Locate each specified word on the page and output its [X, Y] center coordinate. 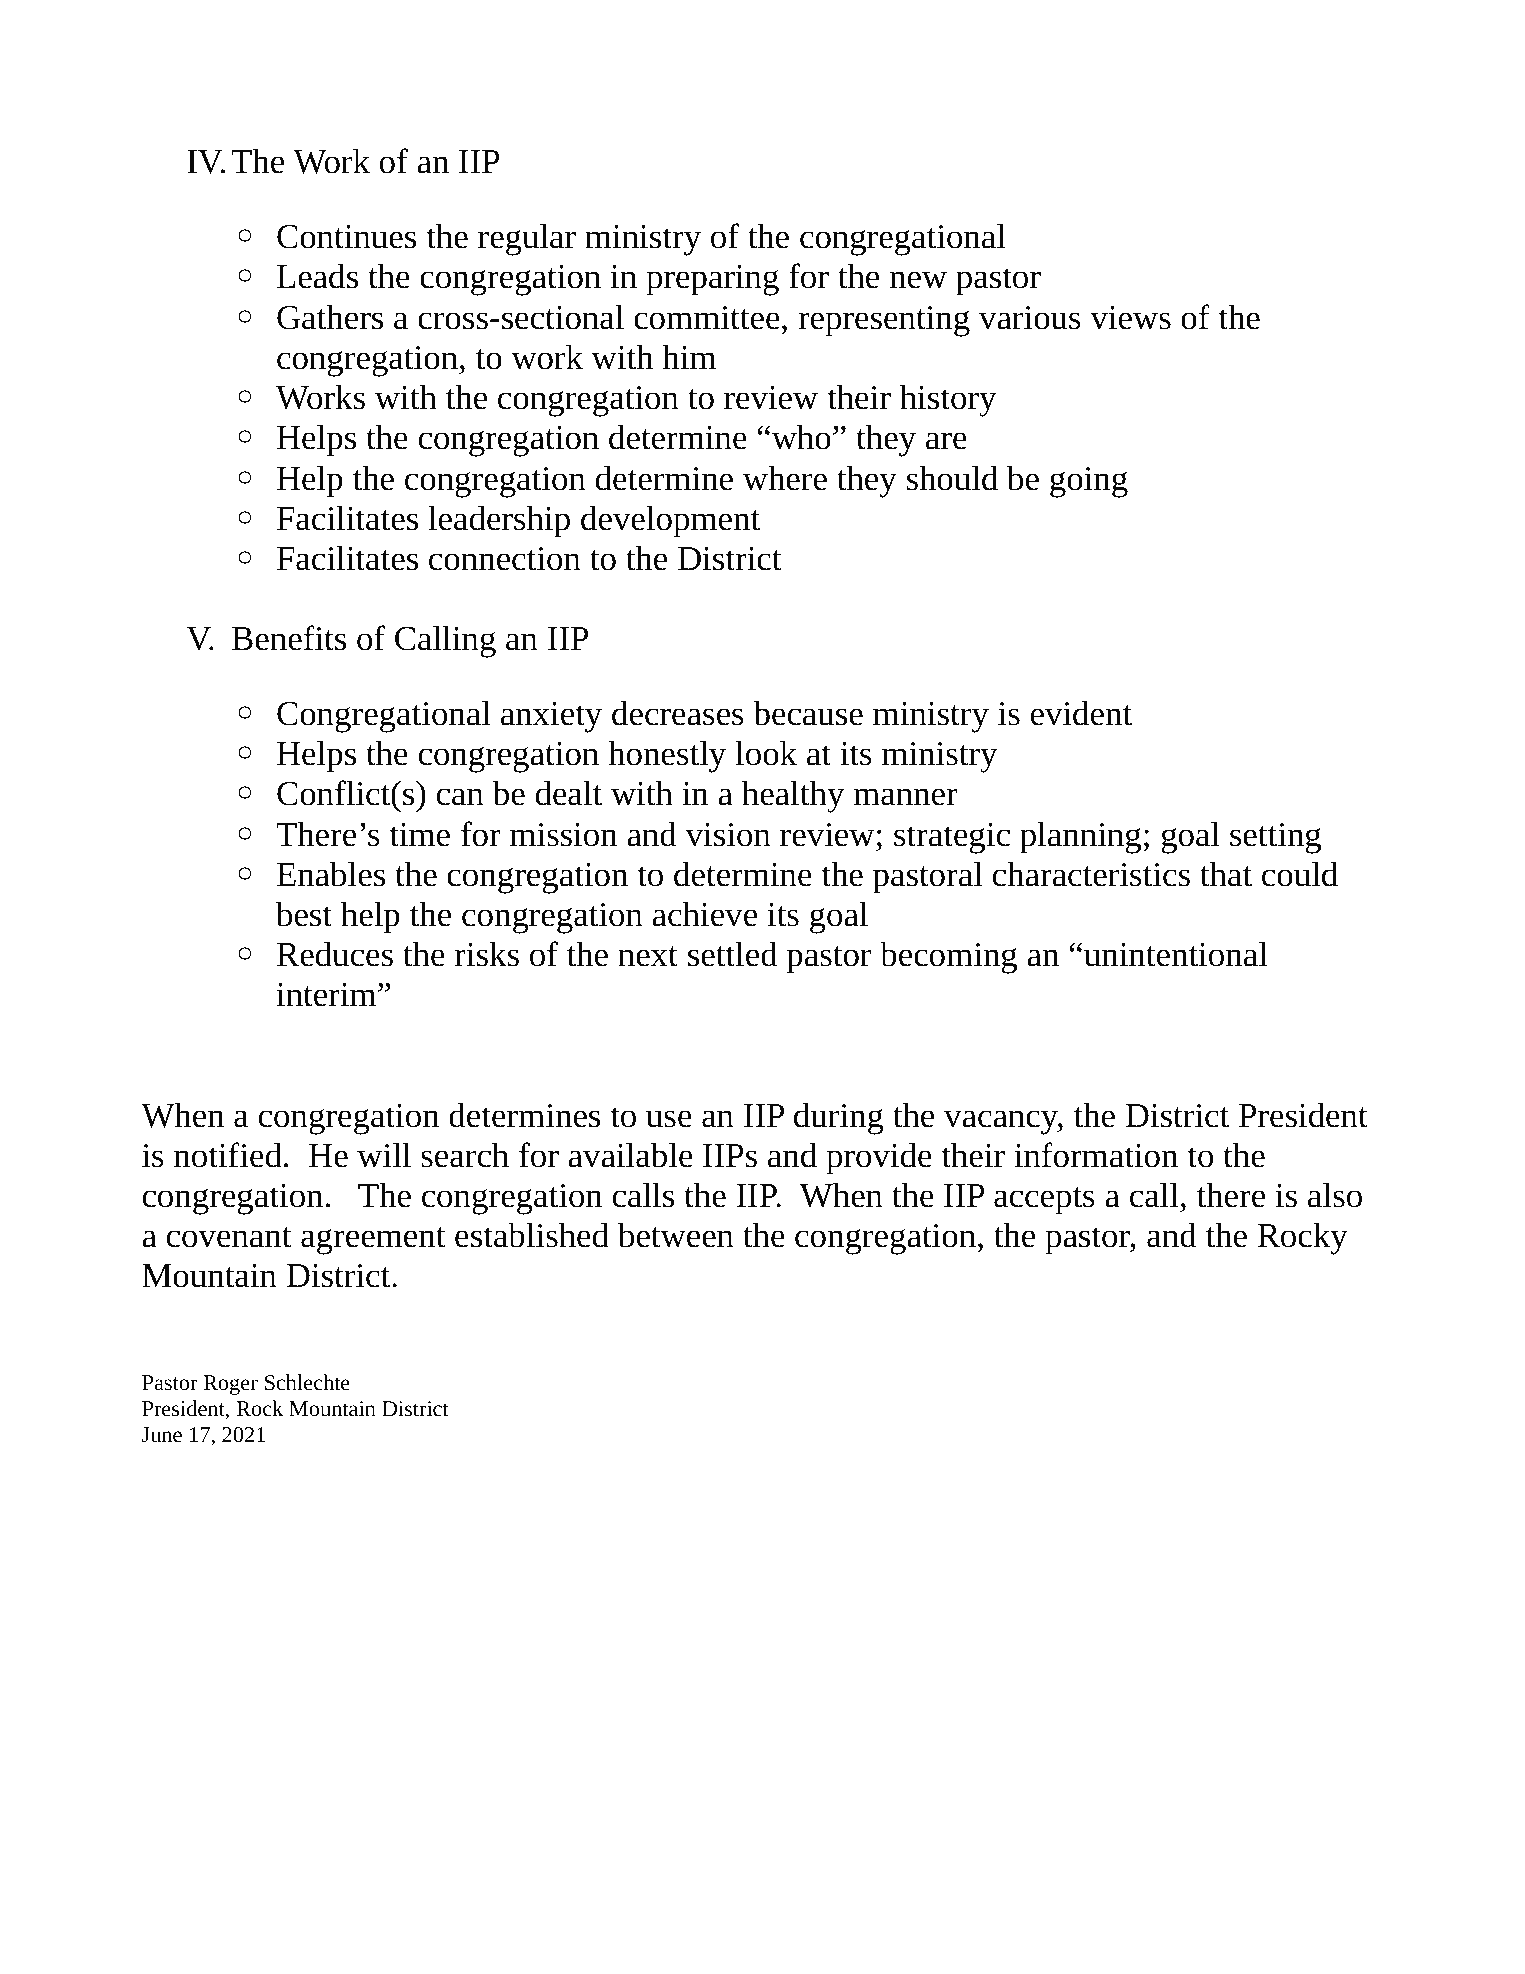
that [1226, 874]
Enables [331, 874]
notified [228, 1155]
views [1130, 318]
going [1089, 482]
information [1096, 1155]
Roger [230, 1385]
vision [728, 835]
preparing [712, 280]
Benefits [289, 638]
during [839, 1118]
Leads [317, 276]
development [670, 521]
